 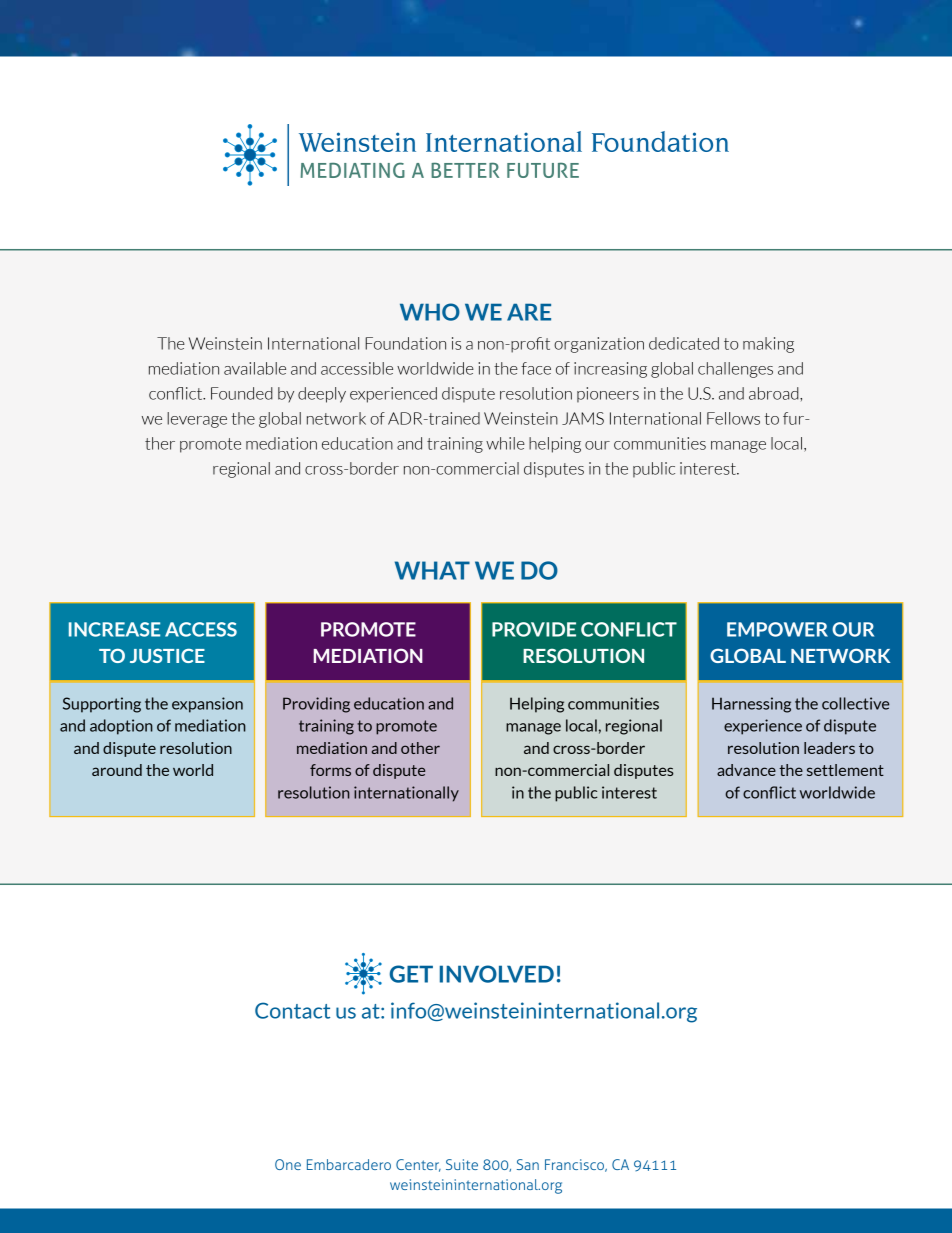 What do you see at coordinates (462, 1164) in the document?
I see `Suite` at bounding box center [462, 1164].
